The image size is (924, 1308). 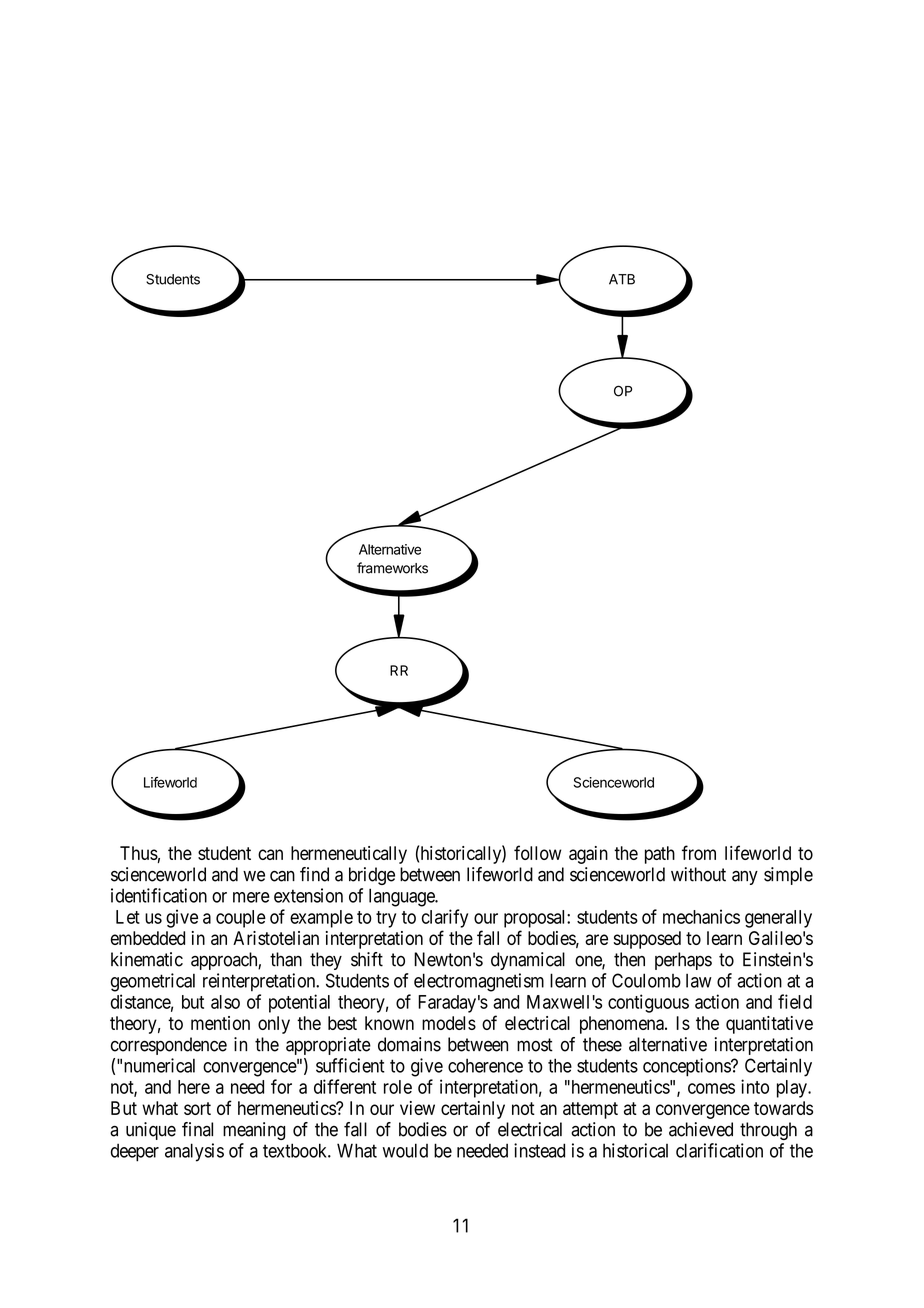 I want to click on final, so click(x=197, y=1129).
